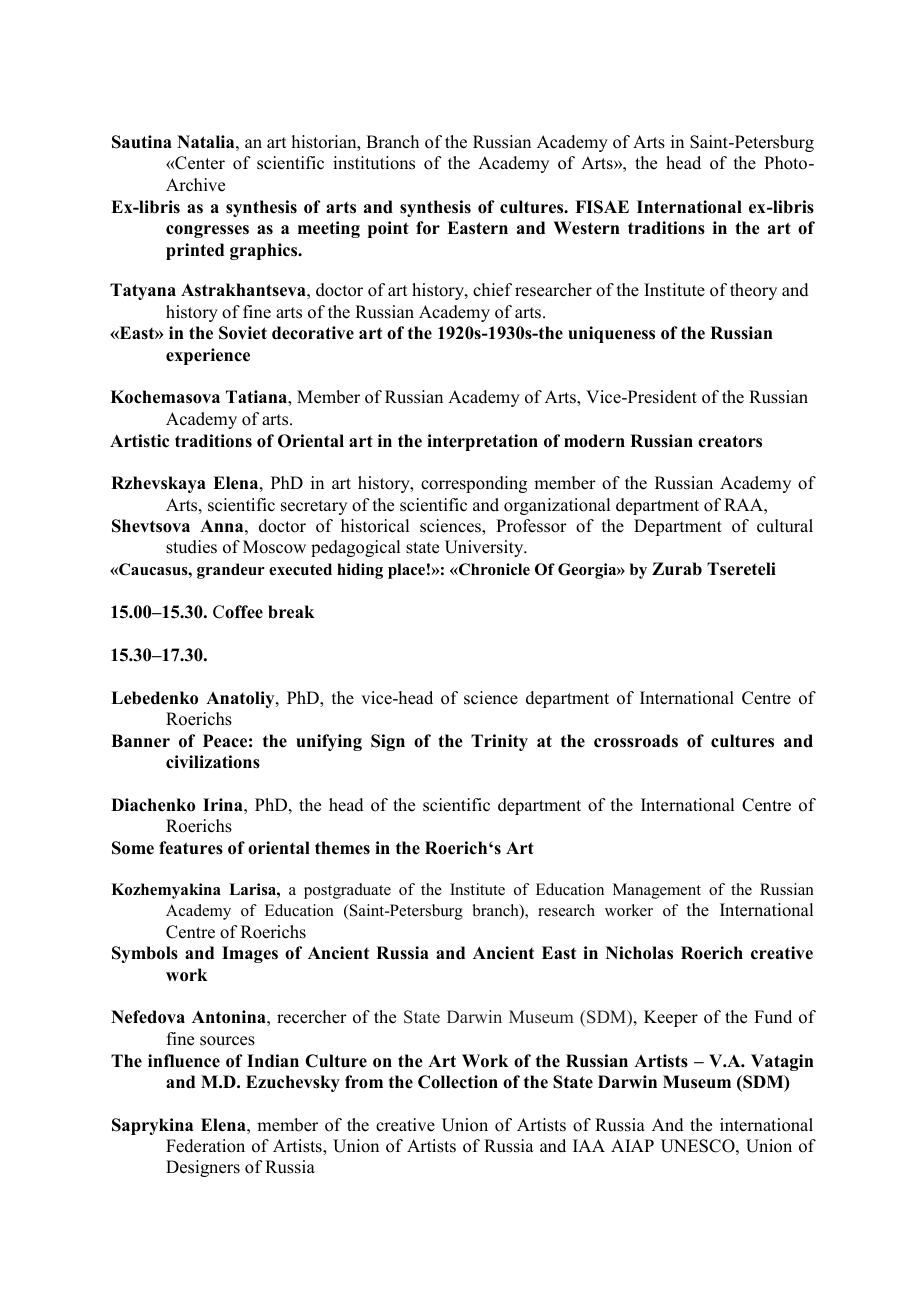  I want to click on Federation, so click(205, 1146).
